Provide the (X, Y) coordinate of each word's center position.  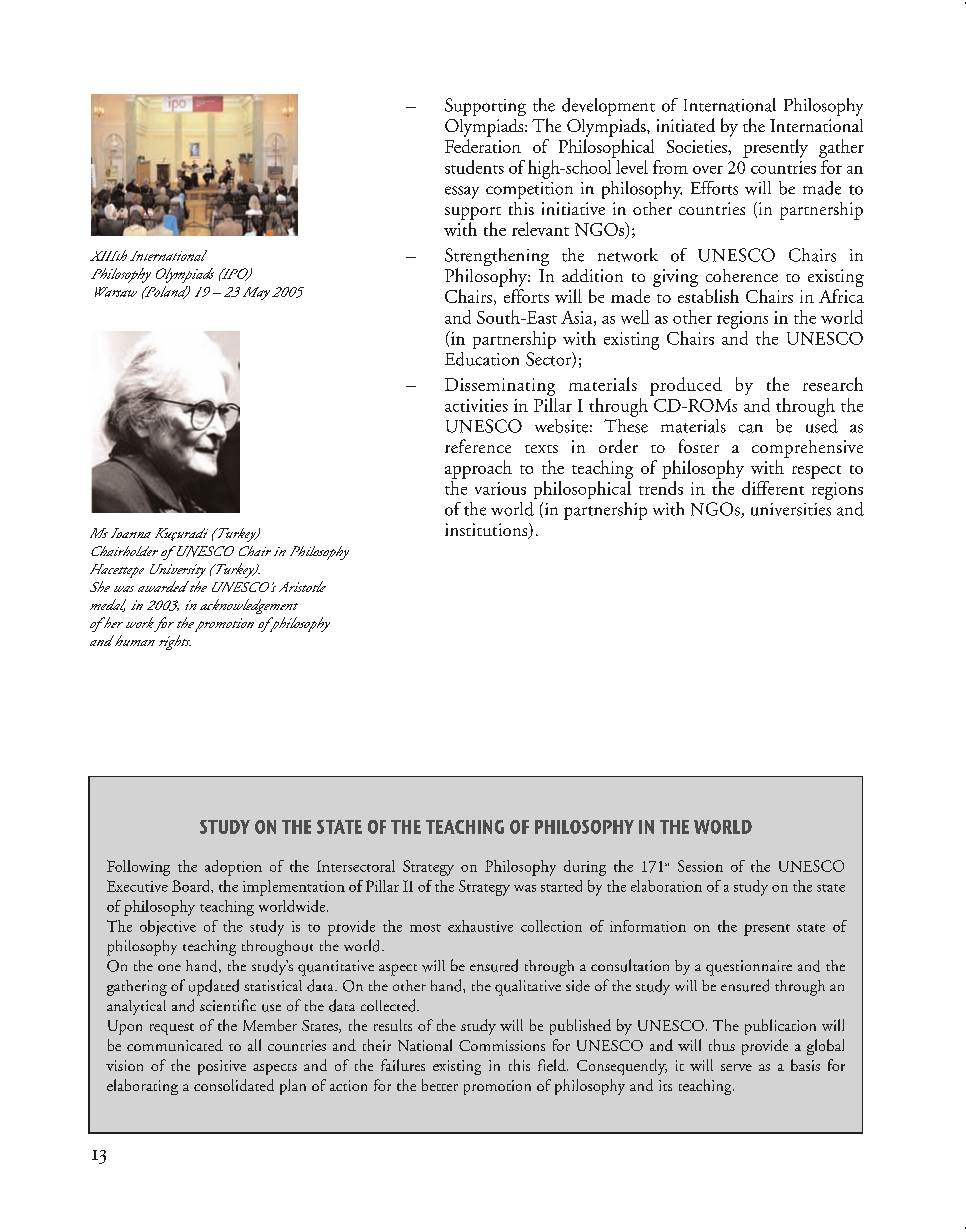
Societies (698, 146)
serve (736, 1067)
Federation (483, 146)
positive (222, 1067)
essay (462, 192)
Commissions (502, 1045)
